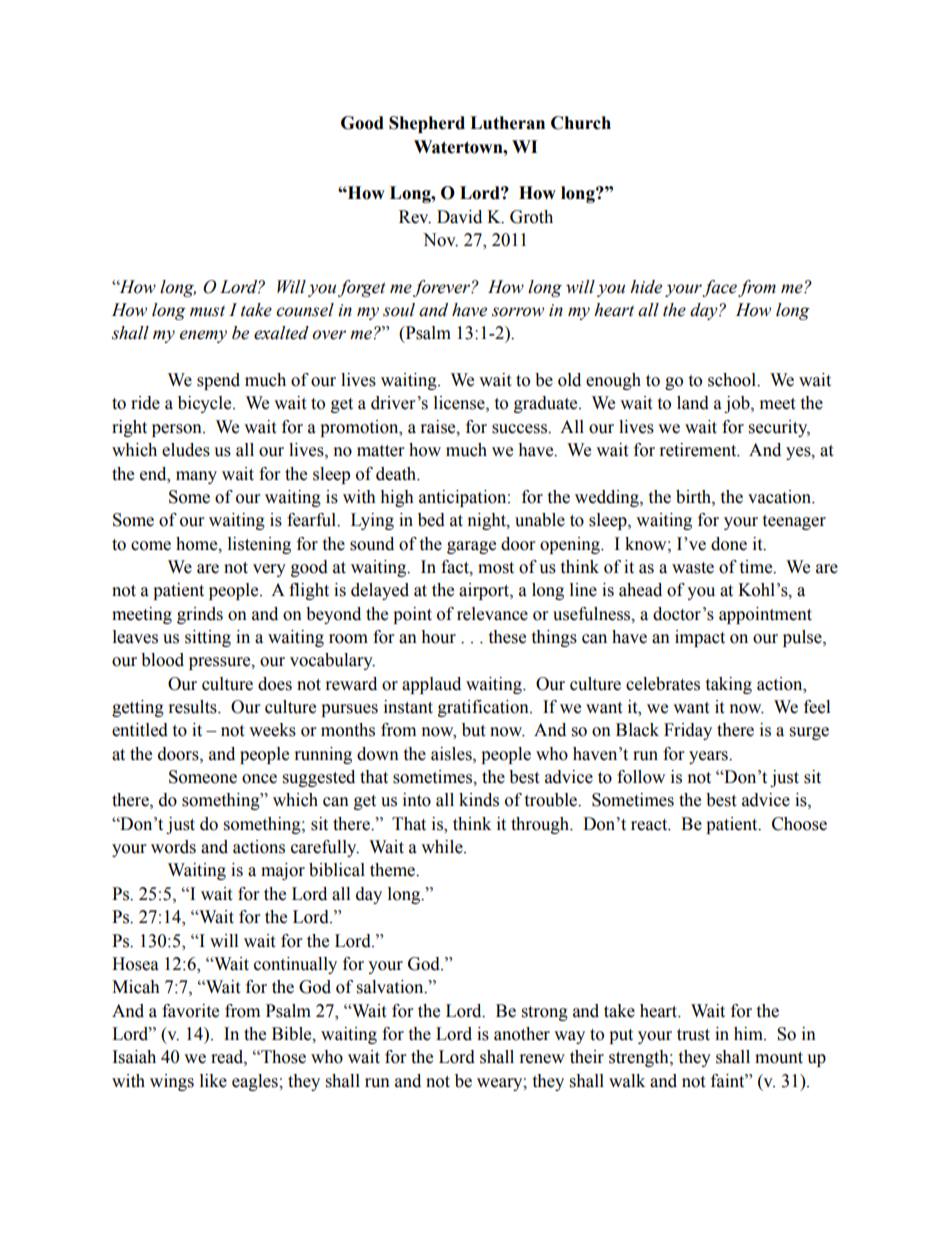  I want to click on Church, so click(581, 123).
